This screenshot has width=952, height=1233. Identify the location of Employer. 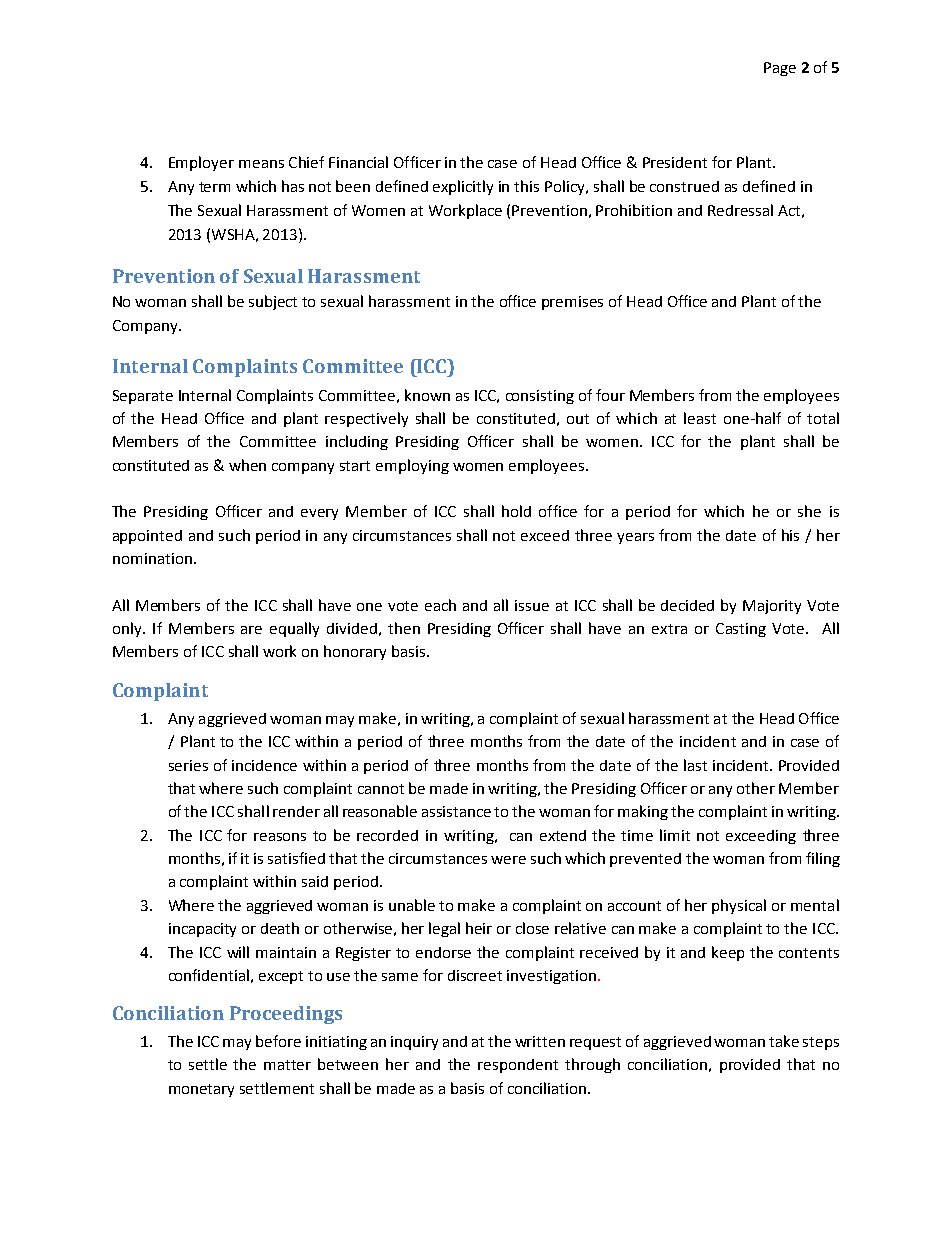
(201, 163).
